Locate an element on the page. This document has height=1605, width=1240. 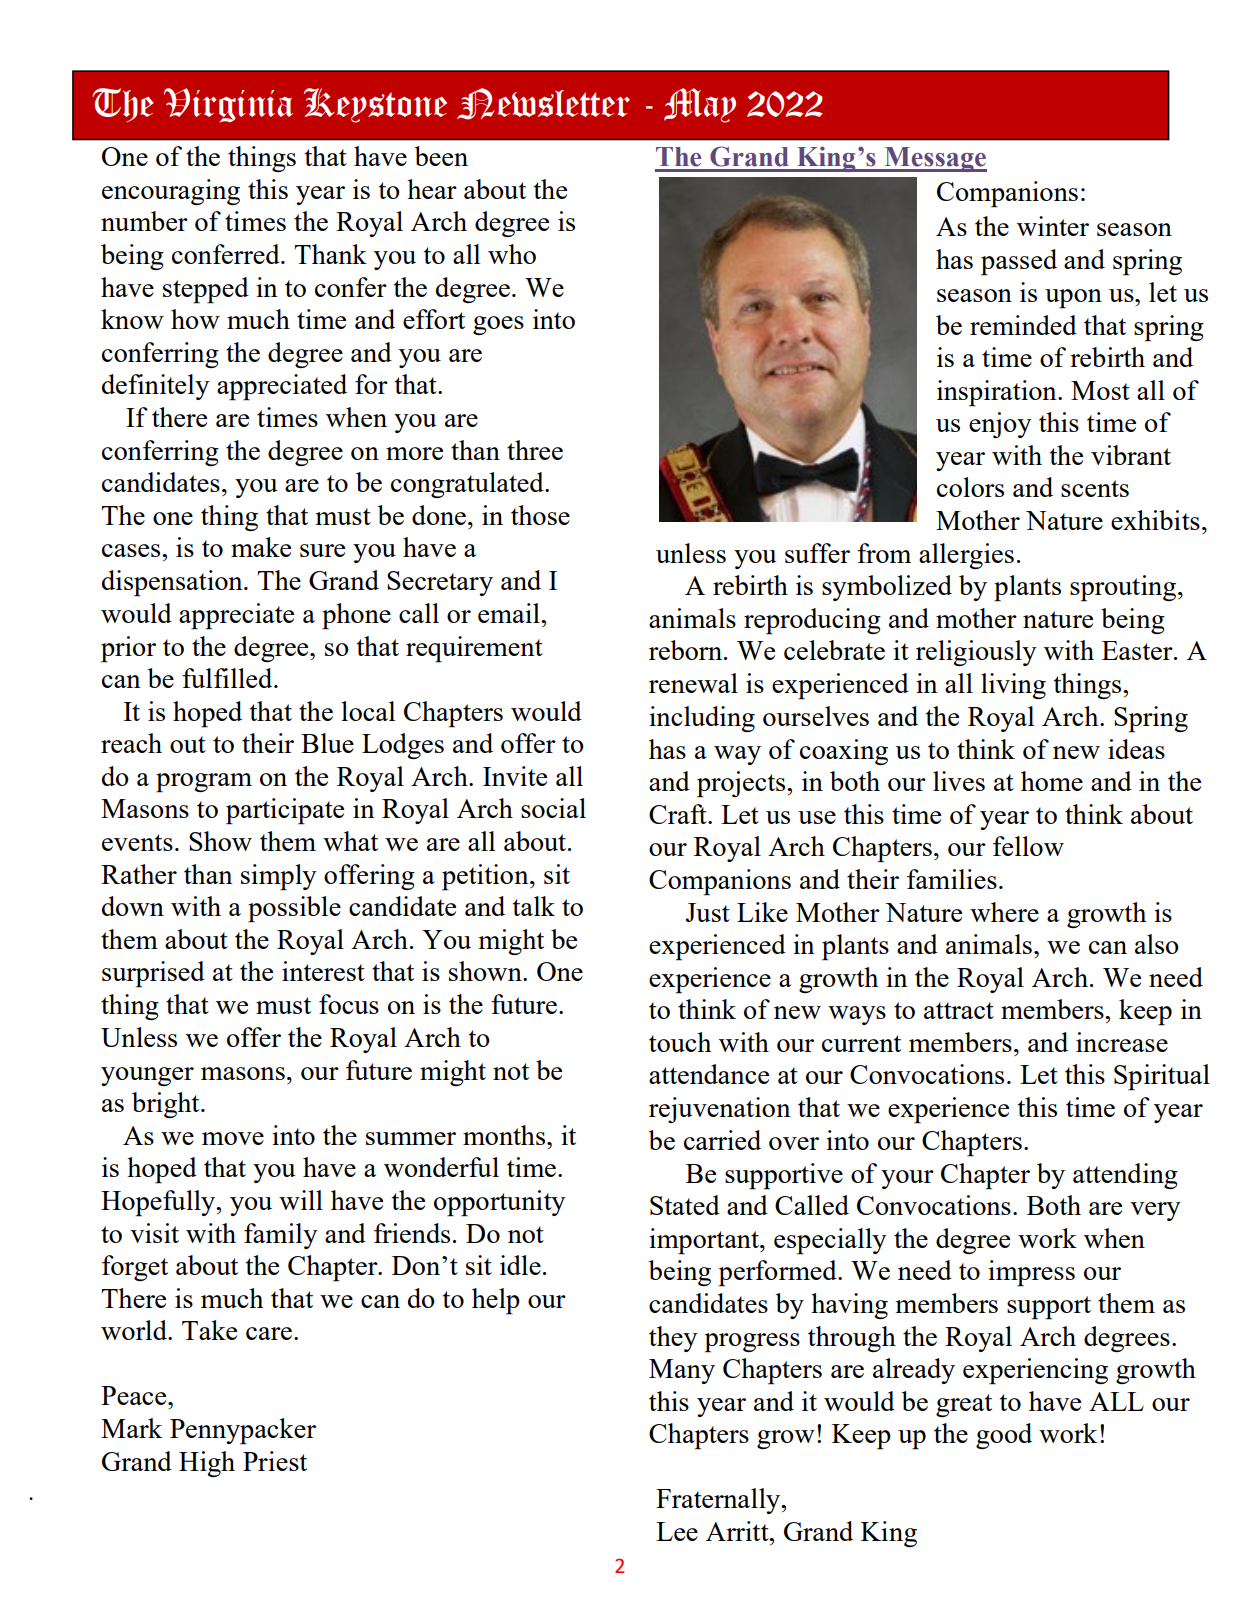
move is located at coordinates (233, 1138).
